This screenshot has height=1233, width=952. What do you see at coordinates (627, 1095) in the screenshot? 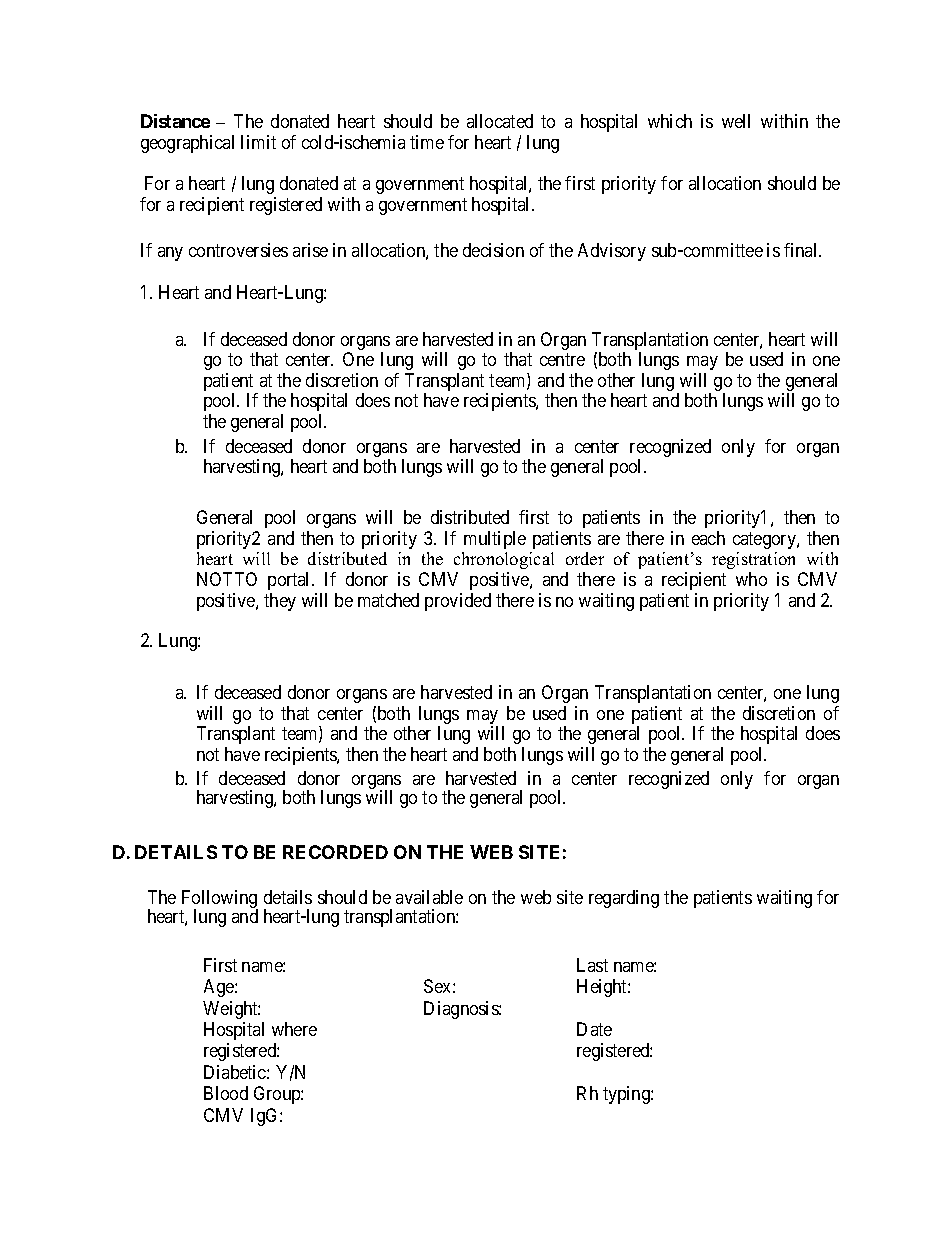
I see `typing` at bounding box center [627, 1095].
